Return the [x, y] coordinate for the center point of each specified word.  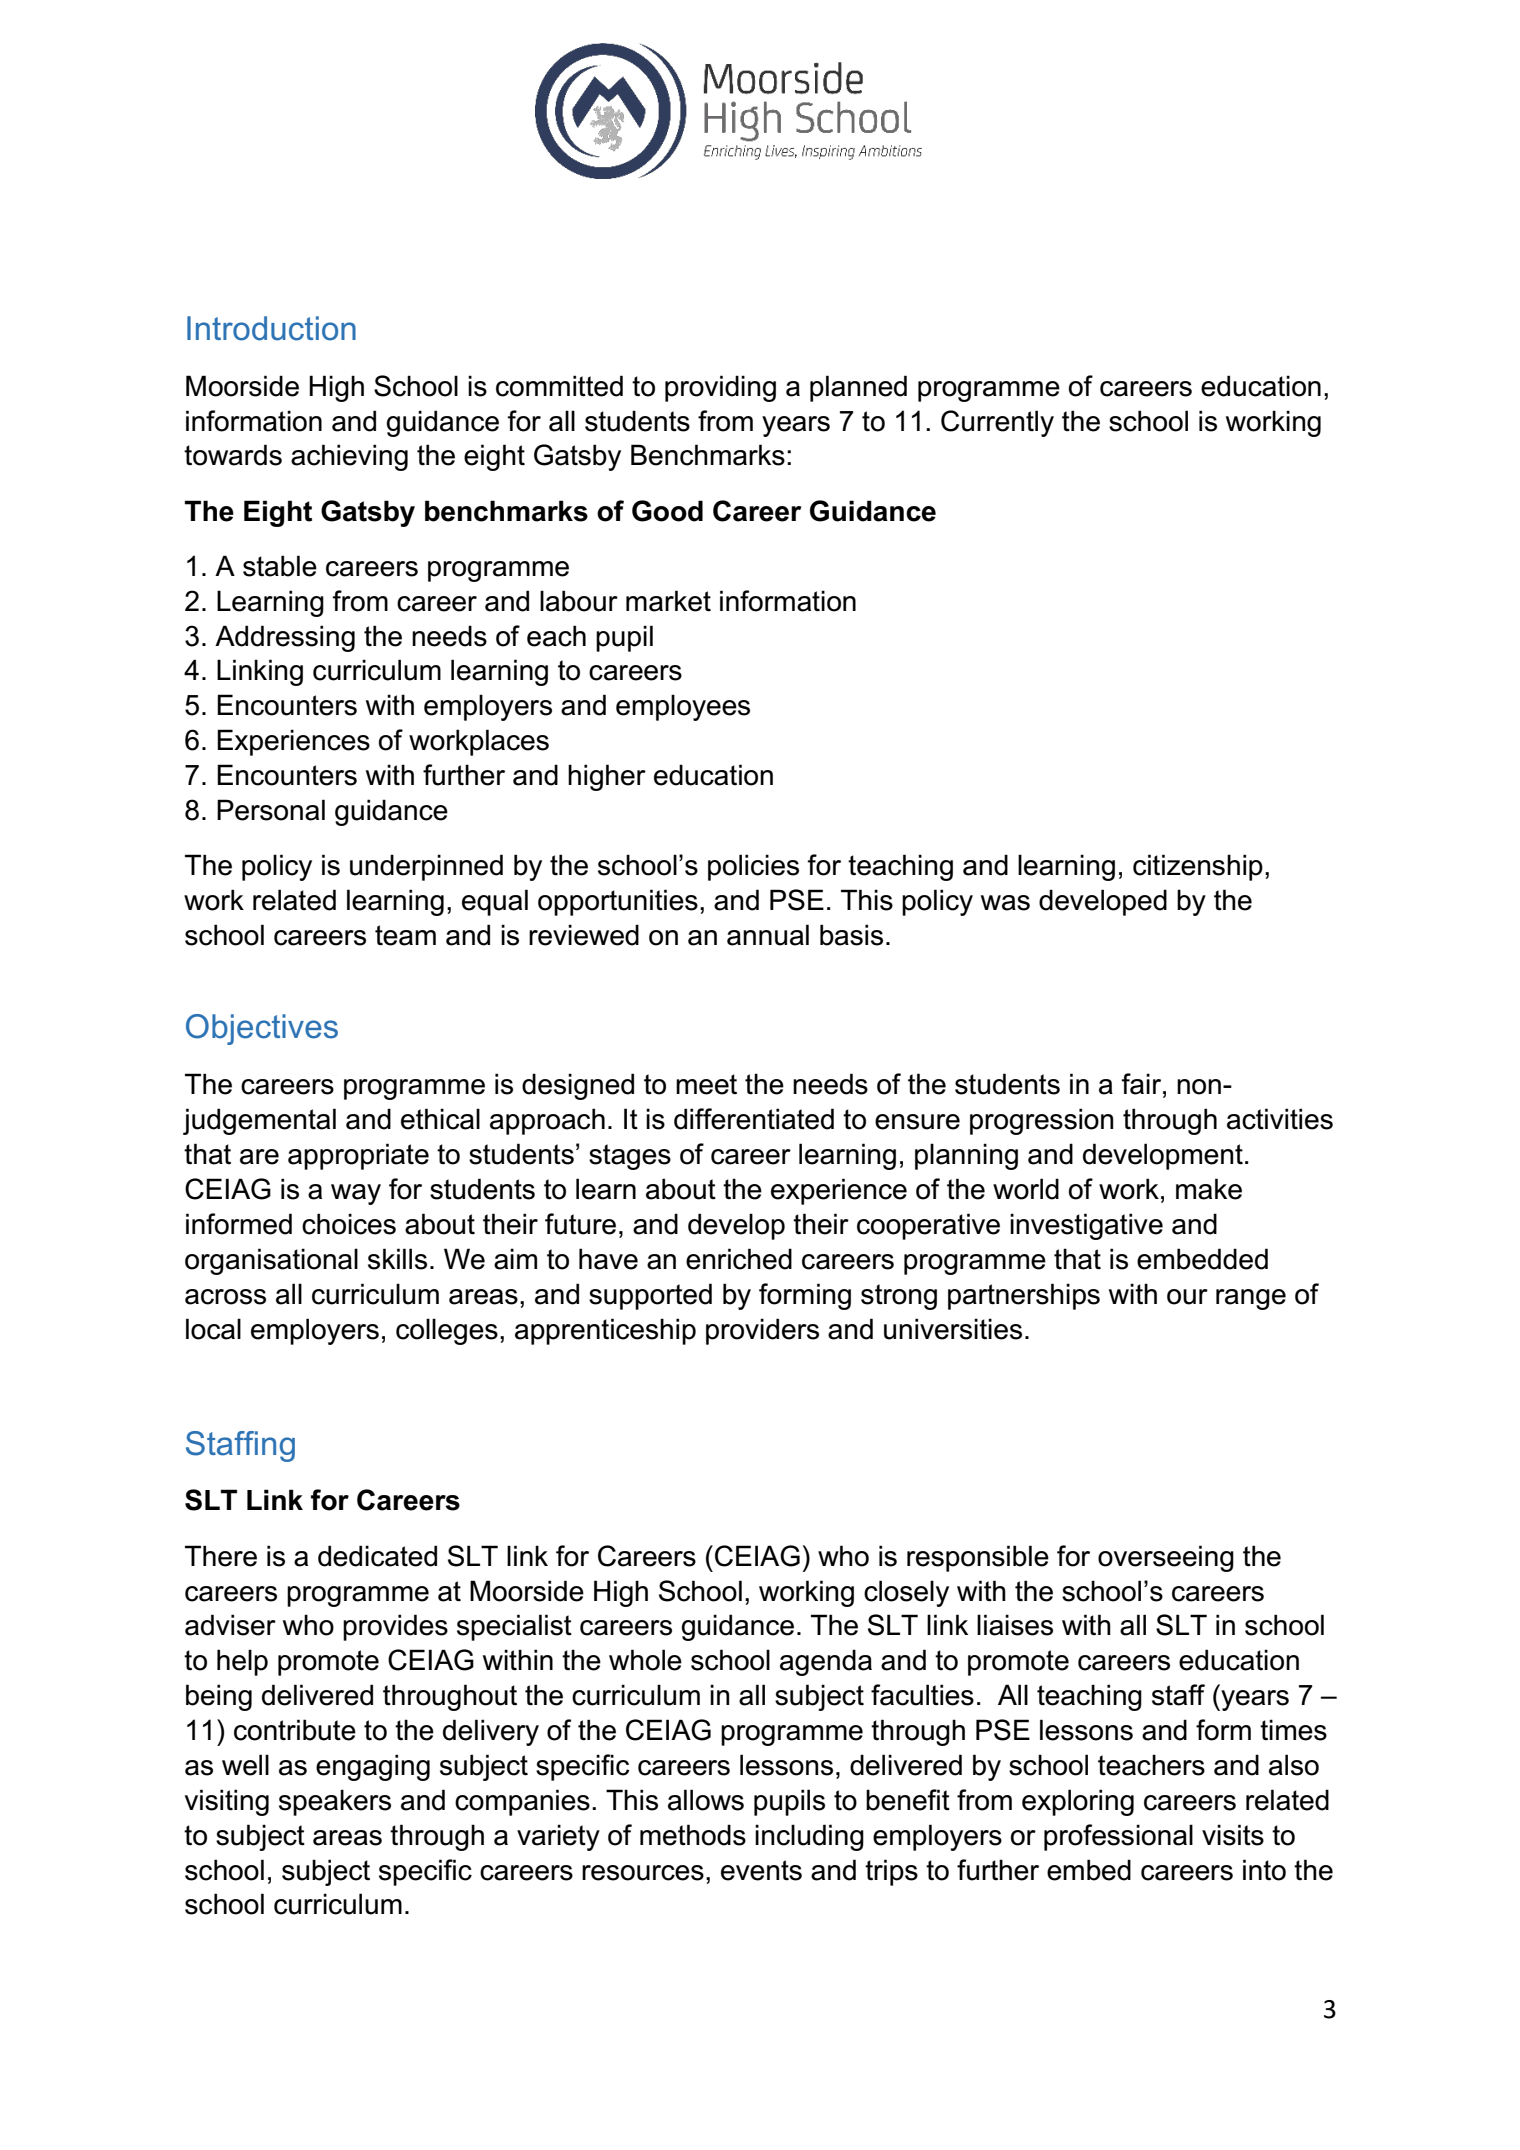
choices [349, 1224]
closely [906, 1593]
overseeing [1166, 1558]
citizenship [1198, 867]
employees [683, 707]
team [405, 935]
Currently [997, 423]
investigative [1086, 1226]
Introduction [271, 328]
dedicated [377, 1556]
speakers [335, 1802]
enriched [739, 1259]
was [1005, 903]
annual [768, 935]
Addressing [285, 638]
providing [720, 388]
